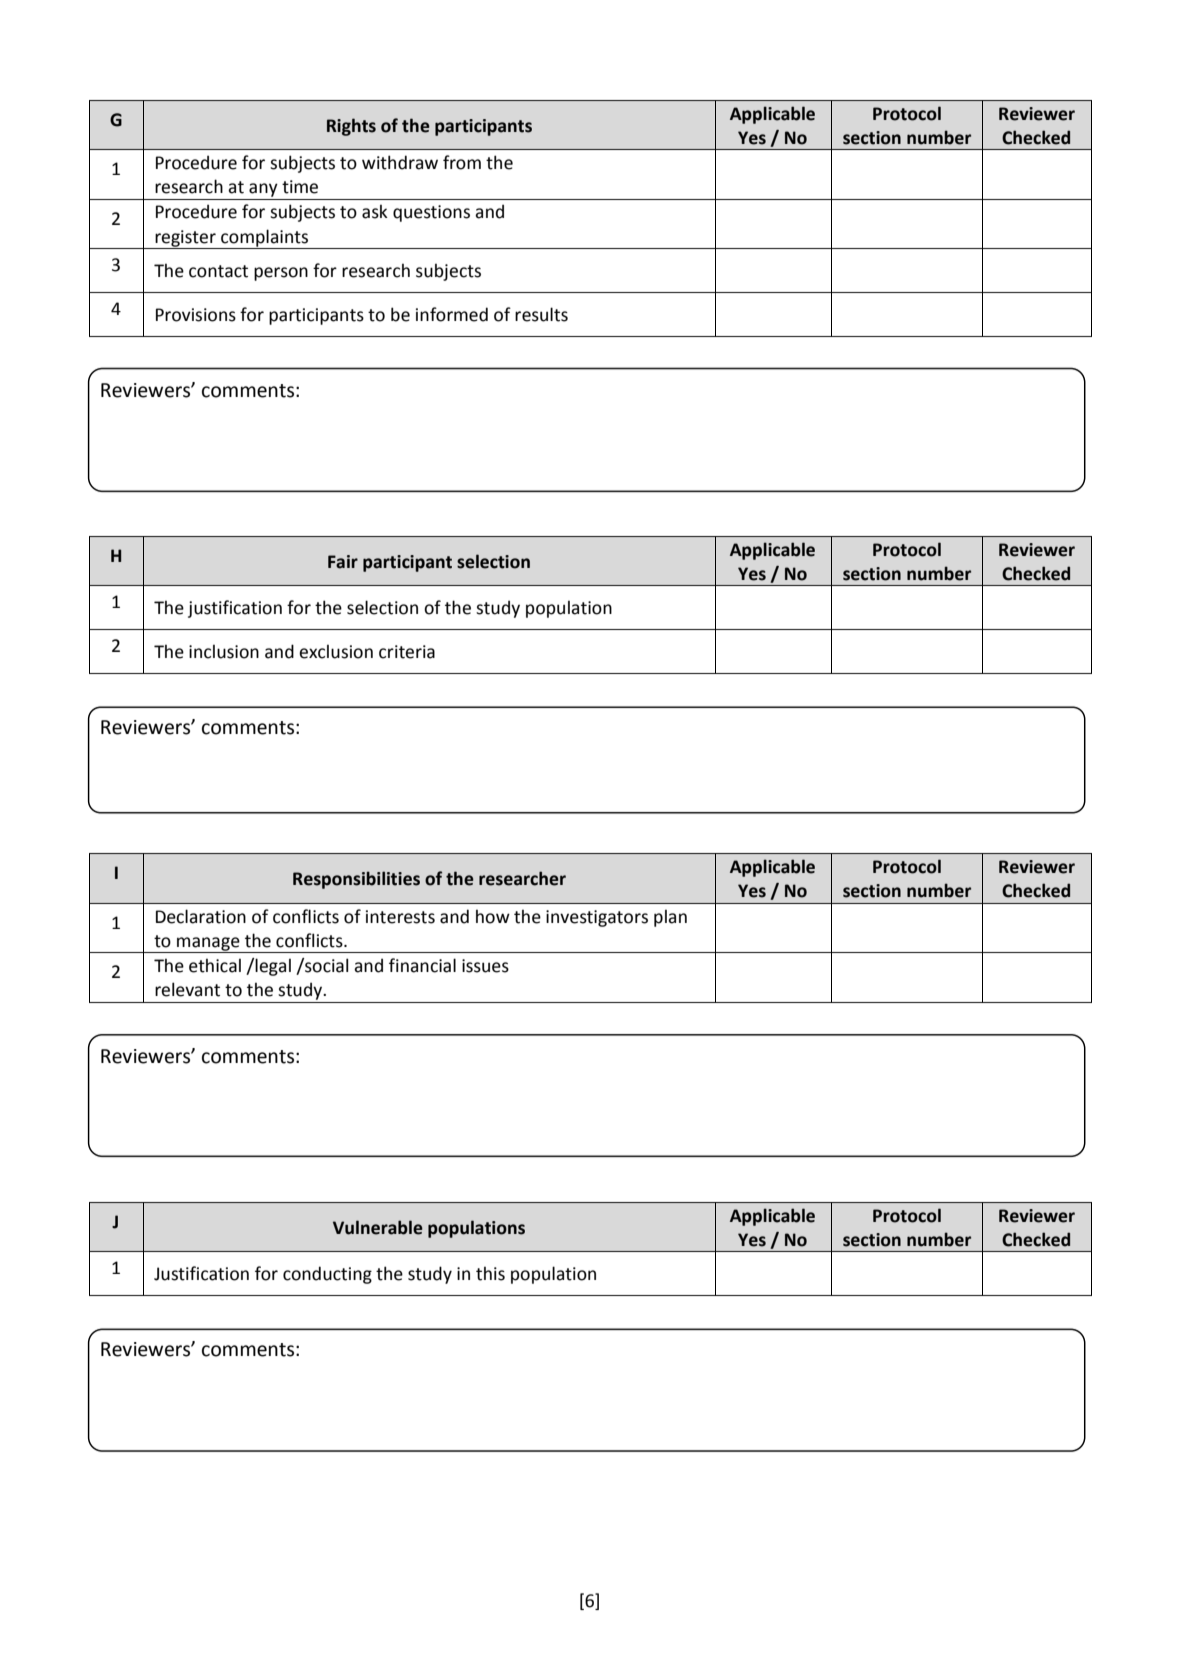 This image has width=1180, height=1668. What do you see at coordinates (400, 162) in the image?
I see `withdraw` at bounding box center [400, 162].
